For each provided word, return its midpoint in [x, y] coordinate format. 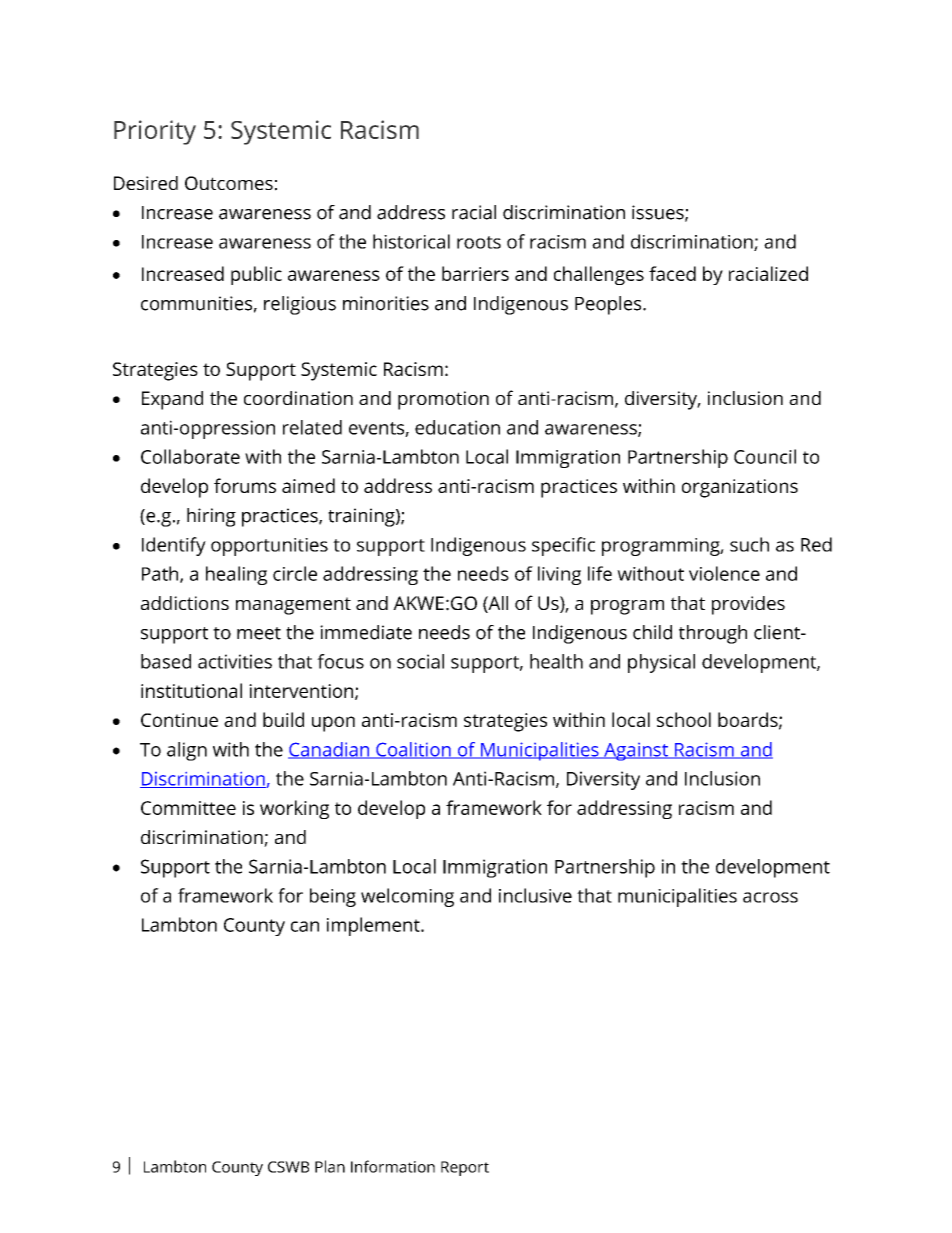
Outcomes [229, 183]
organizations [740, 488]
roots [479, 242]
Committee [188, 808]
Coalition [413, 750]
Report [465, 1168]
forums [245, 485]
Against [636, 752]
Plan [330, 1166]
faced [672, 273]
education [457, 427]
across [770, 897]
